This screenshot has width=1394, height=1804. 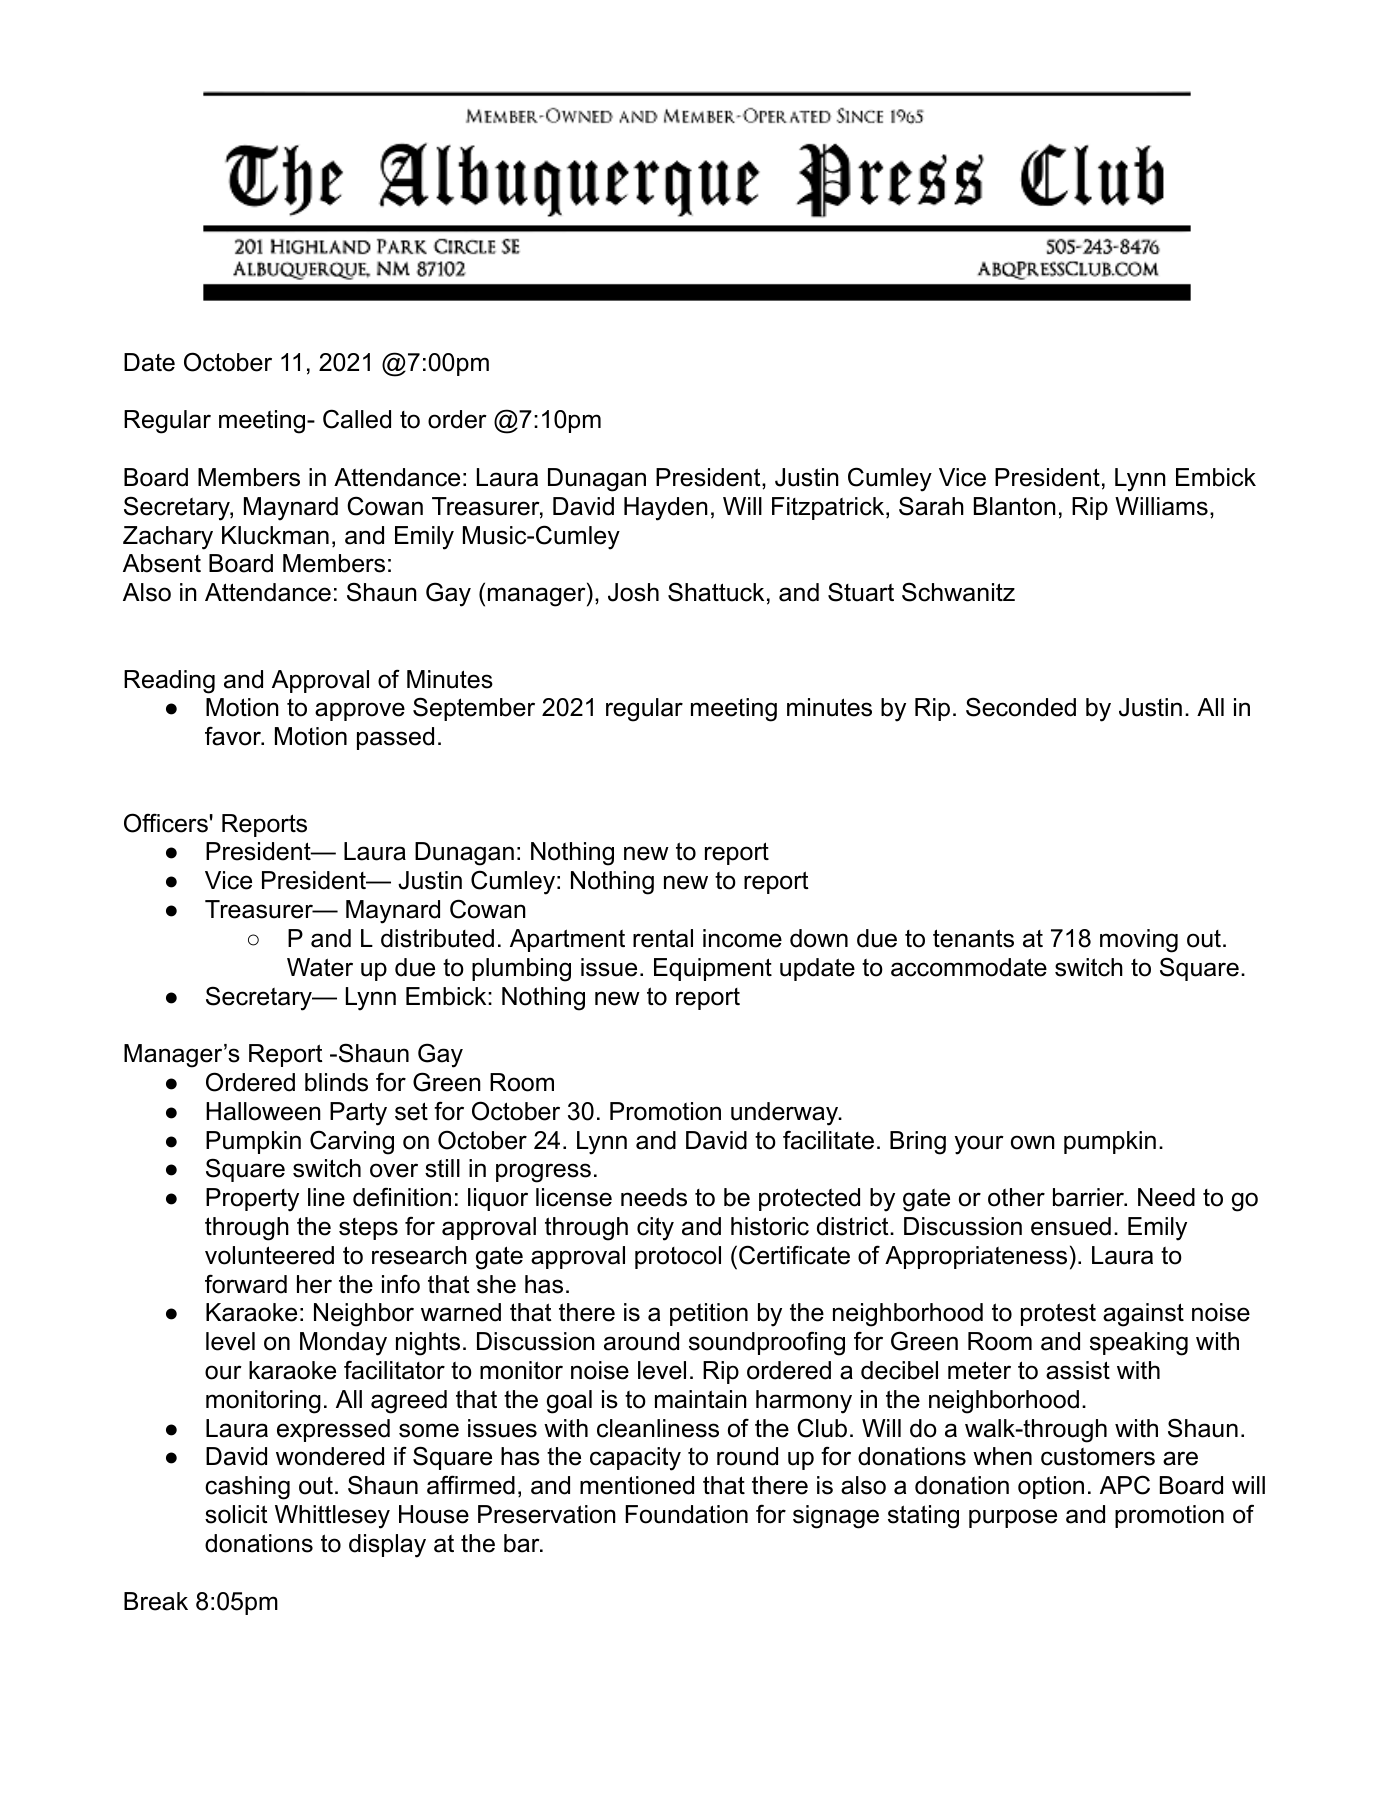 What do you see at coordinates (236, 1514) in the screenshot?
I see `solicit` at bounding box center [236, 1514].
